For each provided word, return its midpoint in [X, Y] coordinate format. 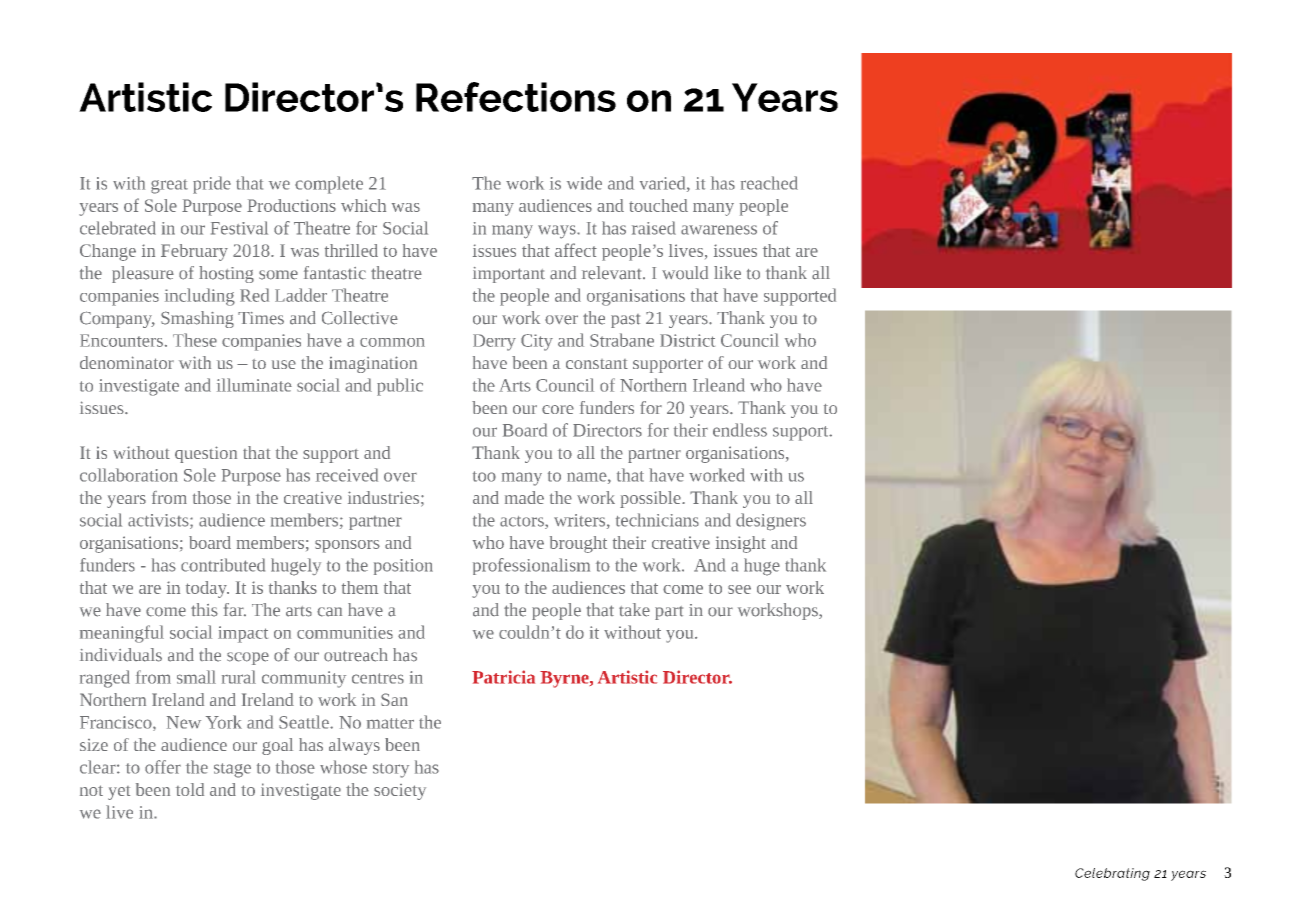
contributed [223, 565]
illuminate [254, 385]
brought [578, 544]
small [196, 677]
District [687, 340]
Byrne [565, 679]
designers [771, 522]
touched [658, 205]
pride [212, 185]
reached [769, 183]
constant [597, 364]
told [190, 789]
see [739, 589]
